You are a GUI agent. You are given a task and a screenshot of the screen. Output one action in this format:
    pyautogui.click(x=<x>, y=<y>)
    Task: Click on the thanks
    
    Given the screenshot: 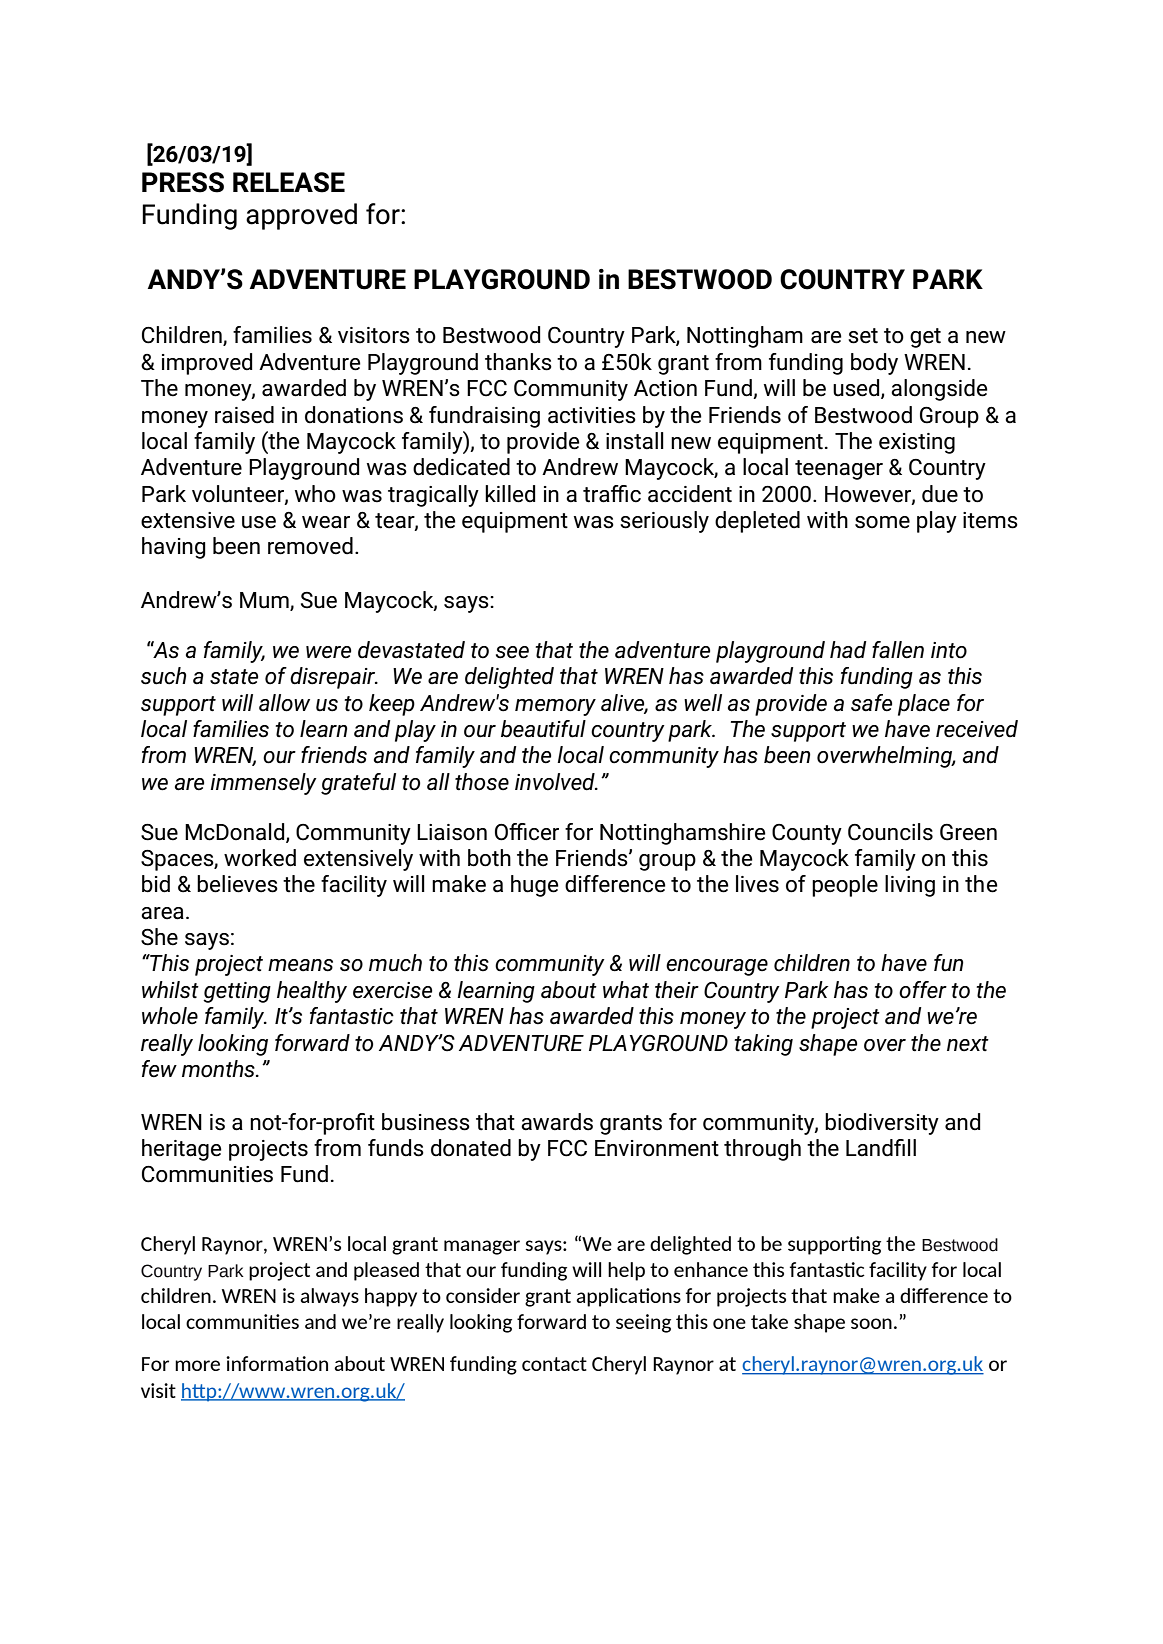 What is the action you would take?
    pyautogui.click(x=518, y=362)
